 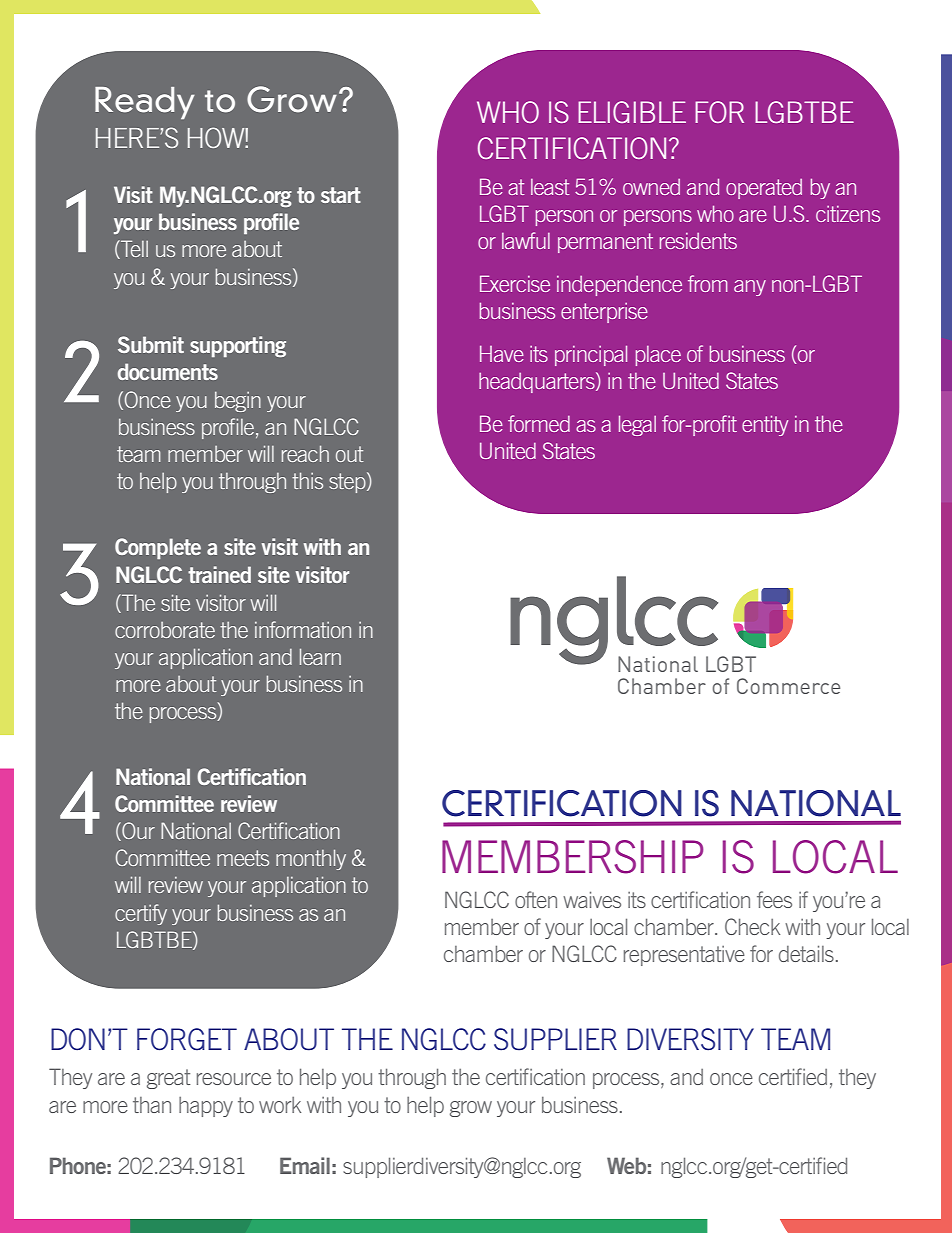 What do you see at coordinates (320, 656) in the page?
I see `learn` at bounding box center [320, 656].
